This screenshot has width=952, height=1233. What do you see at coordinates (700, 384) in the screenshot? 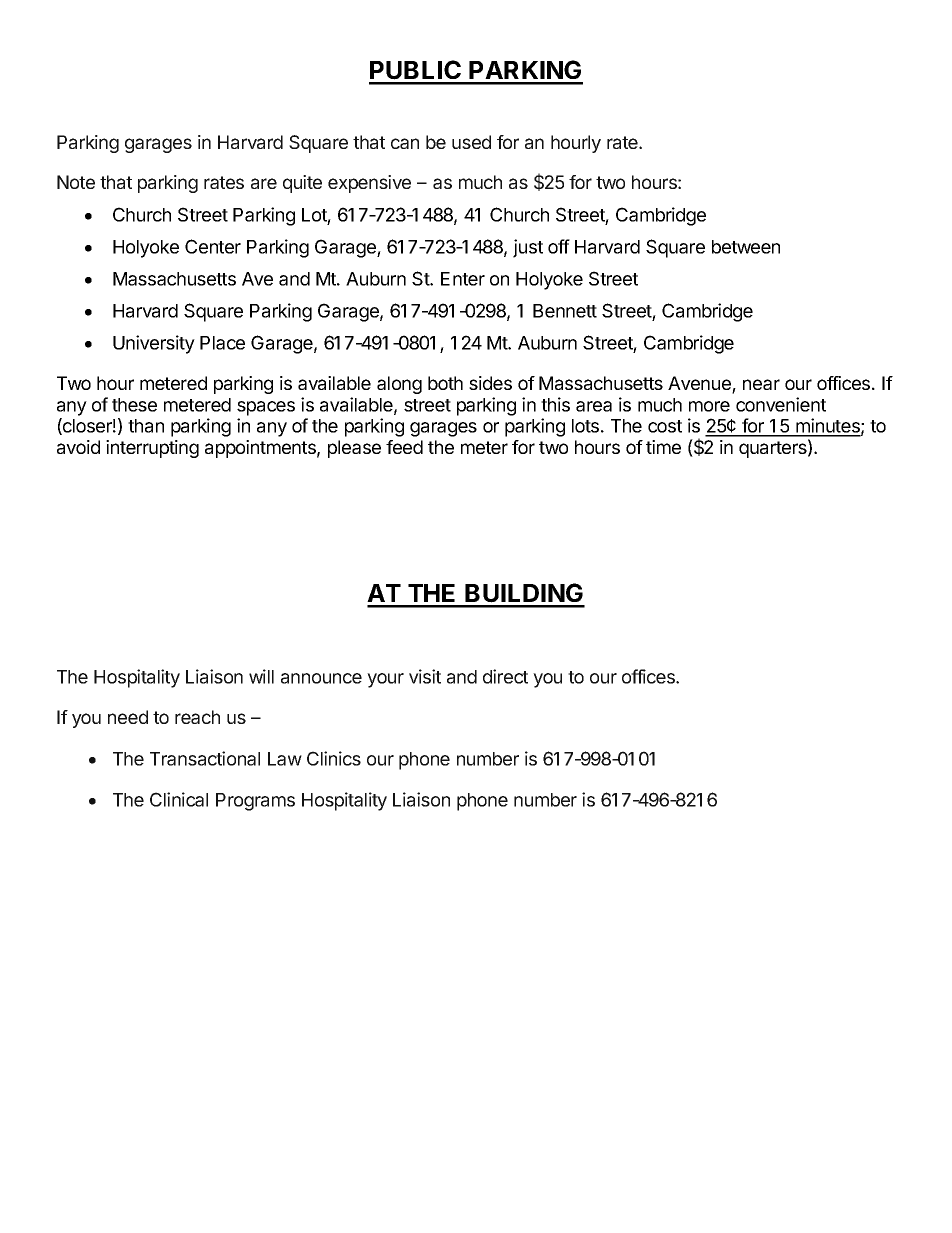
I see `Avenue` at bounding box center [700, 384].
